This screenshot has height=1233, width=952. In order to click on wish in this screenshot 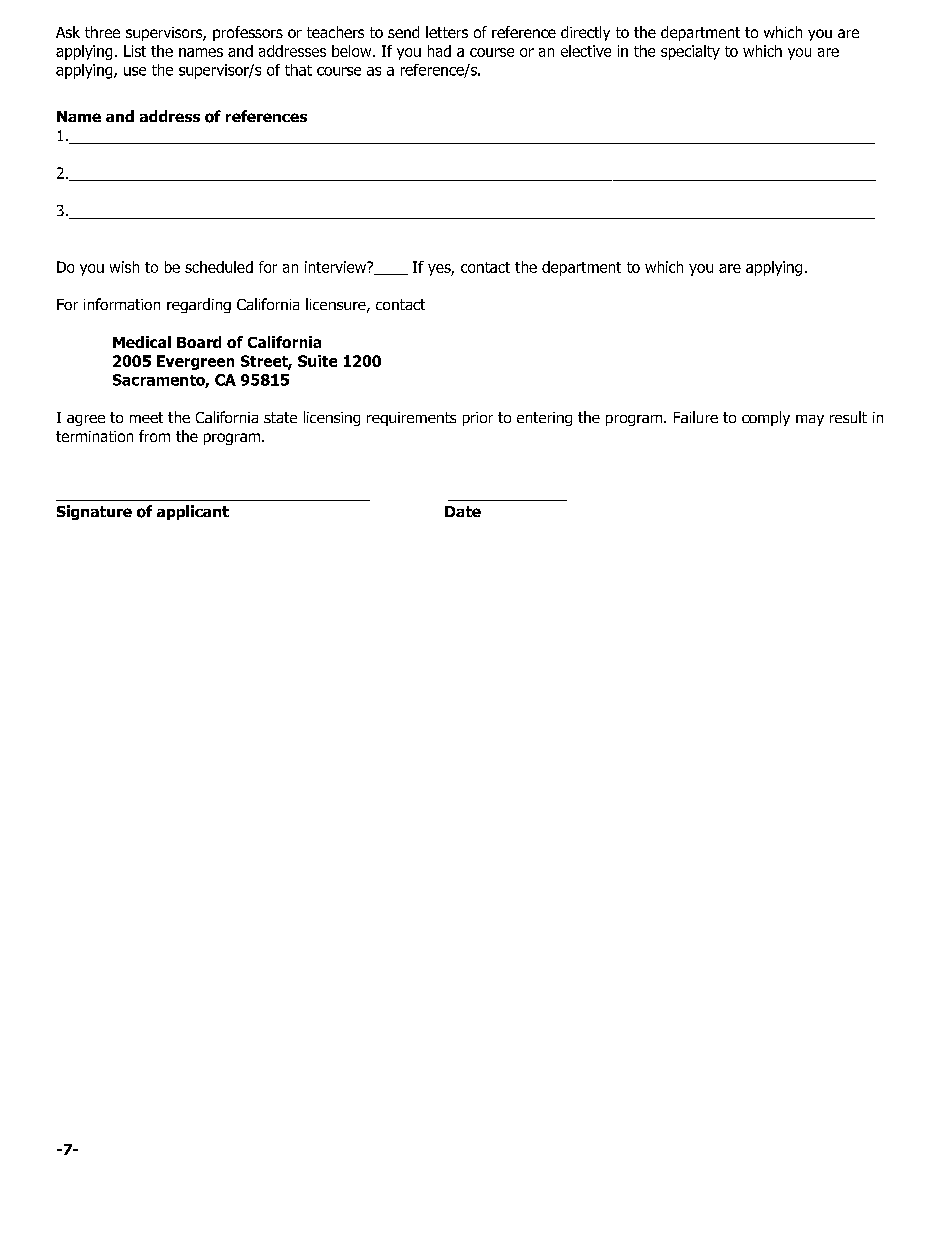, I will do `click(124, 267)`.
